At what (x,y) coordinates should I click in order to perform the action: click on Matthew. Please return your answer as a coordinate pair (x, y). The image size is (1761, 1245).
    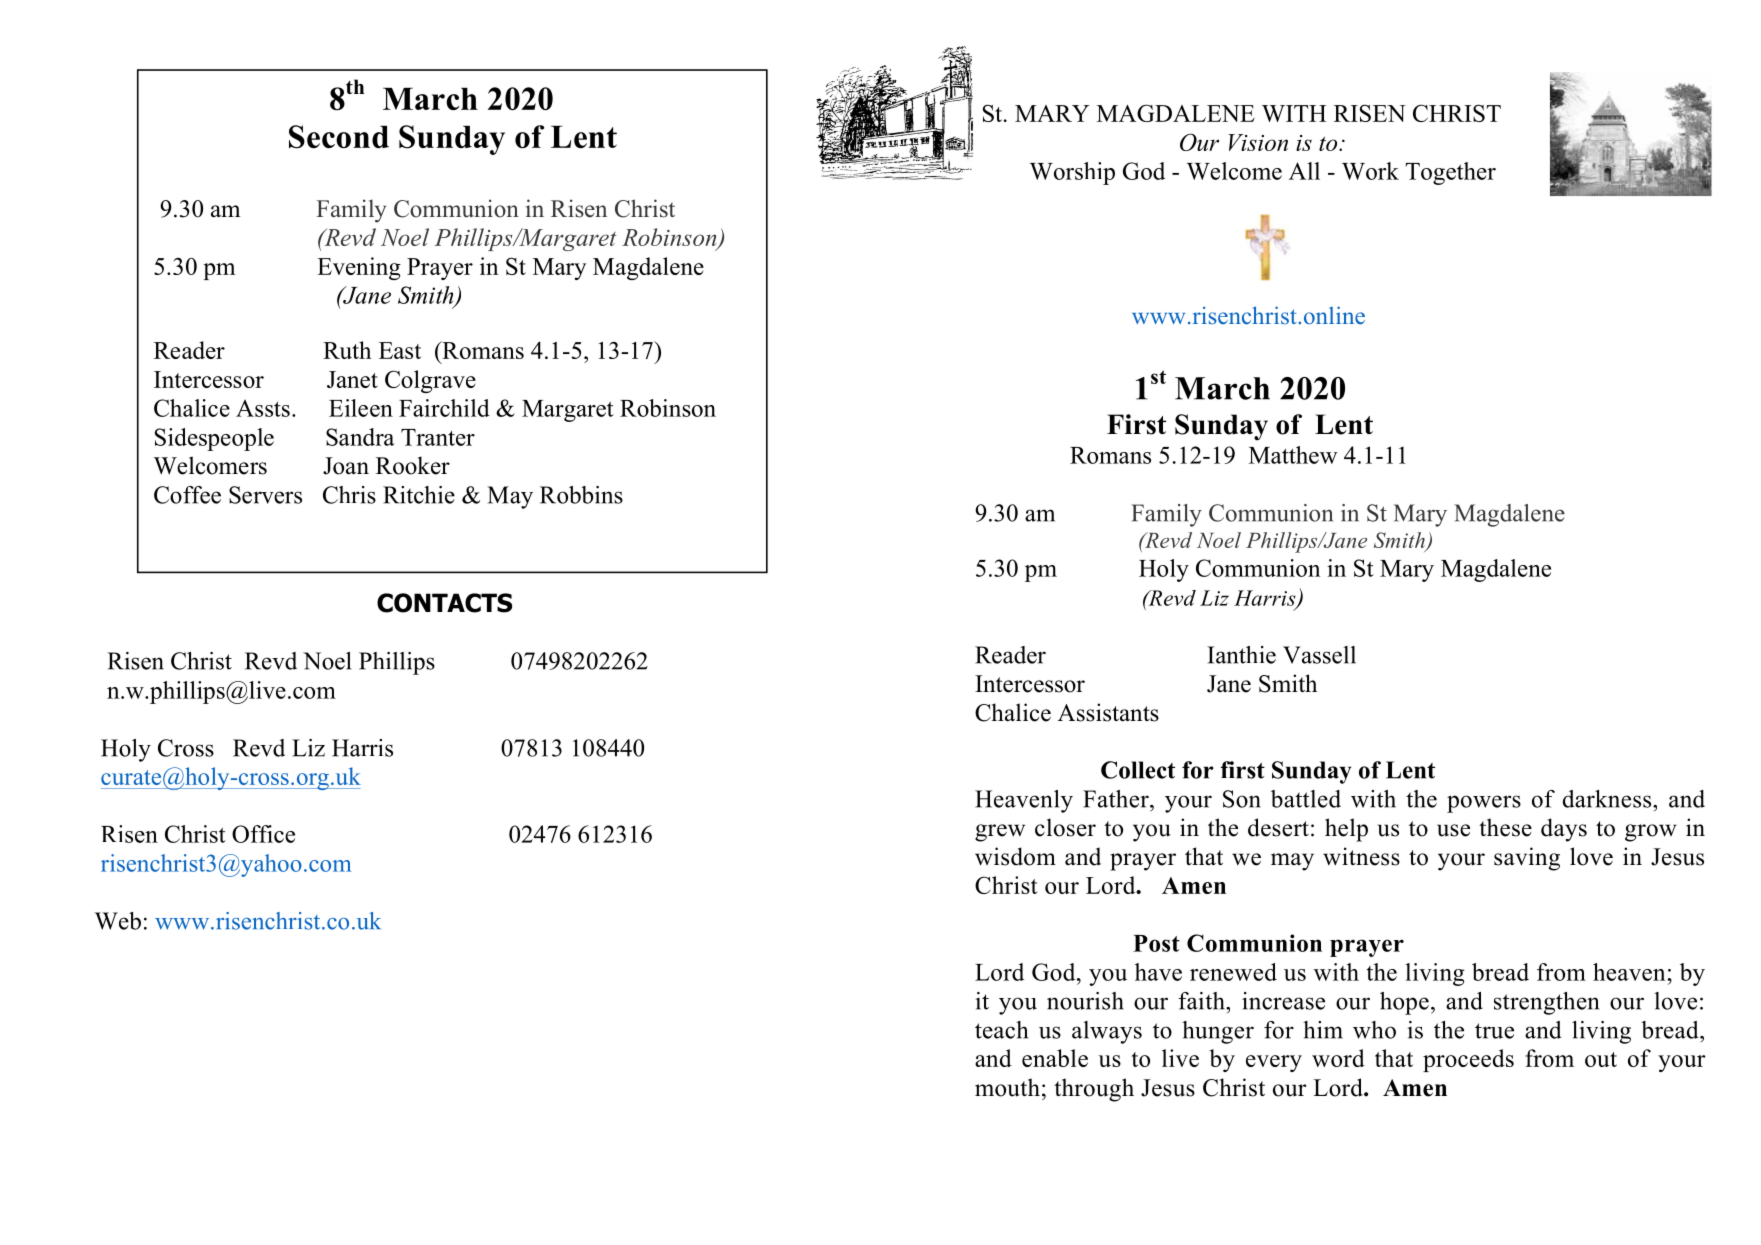
    Looking at the image, I should click on (1293, 455).
